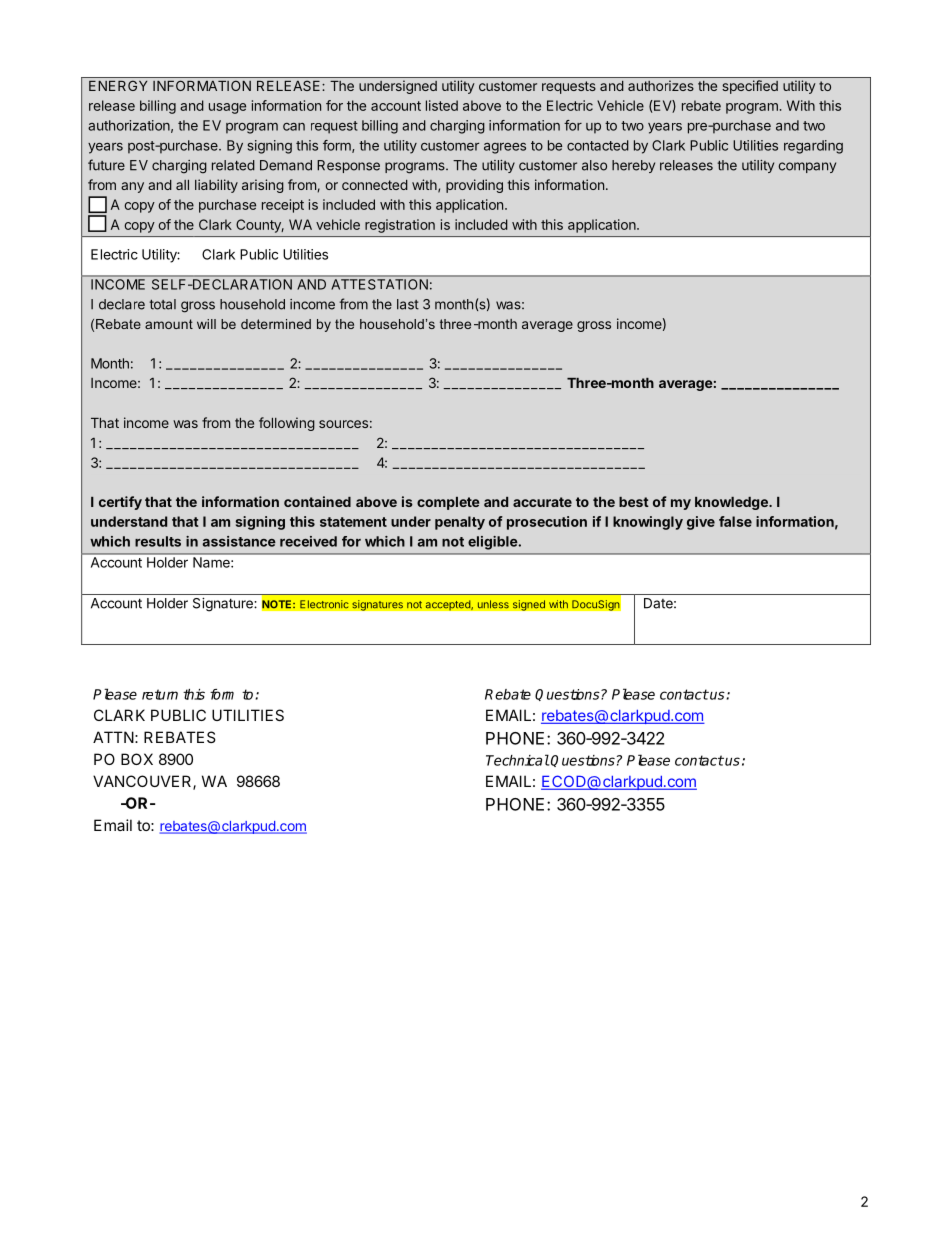 The height and width of the page is (1233, 952). I want to click on sources, so click(343, 424).
